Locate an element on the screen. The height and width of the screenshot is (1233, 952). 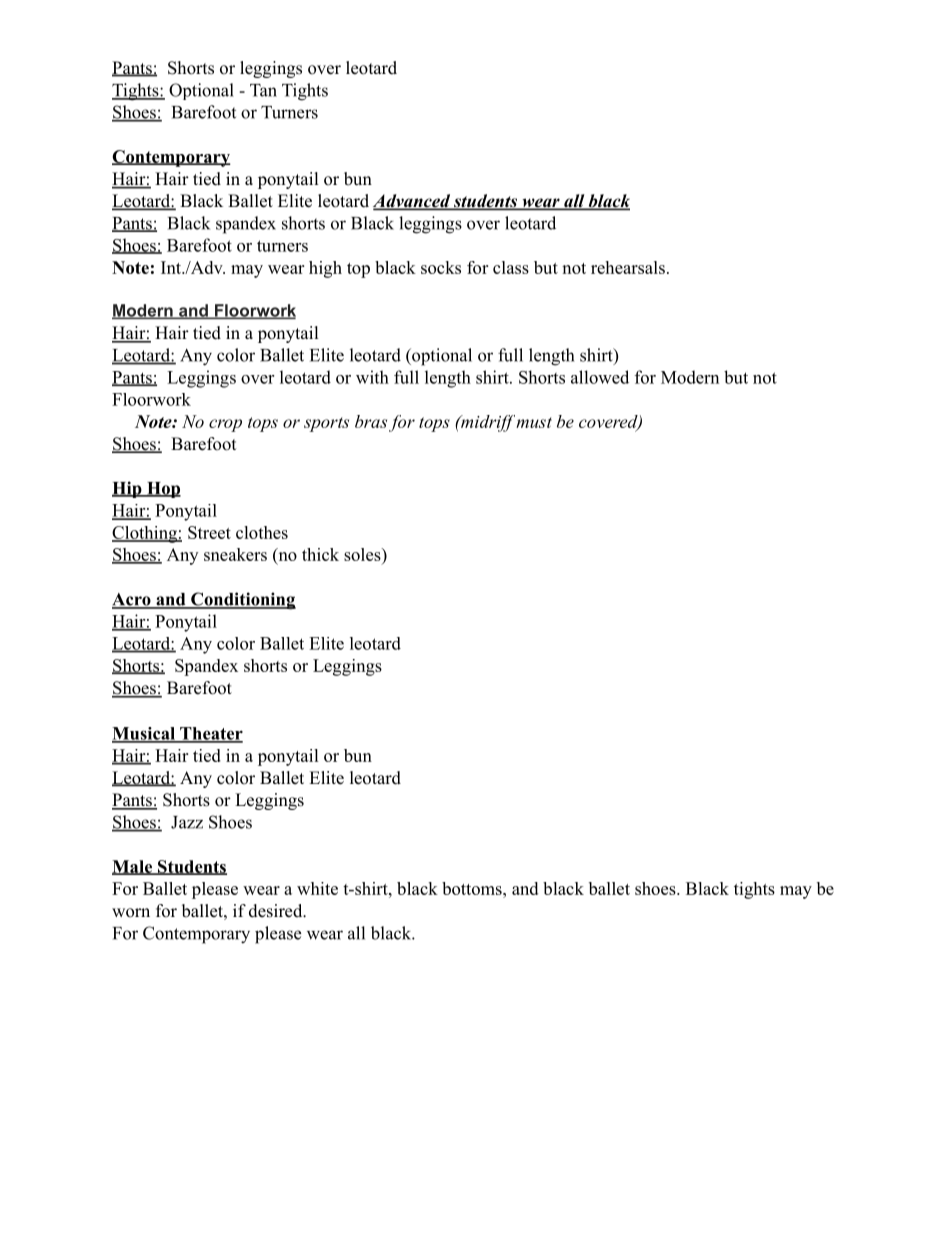
thick is located at coordinates (320, 554).
